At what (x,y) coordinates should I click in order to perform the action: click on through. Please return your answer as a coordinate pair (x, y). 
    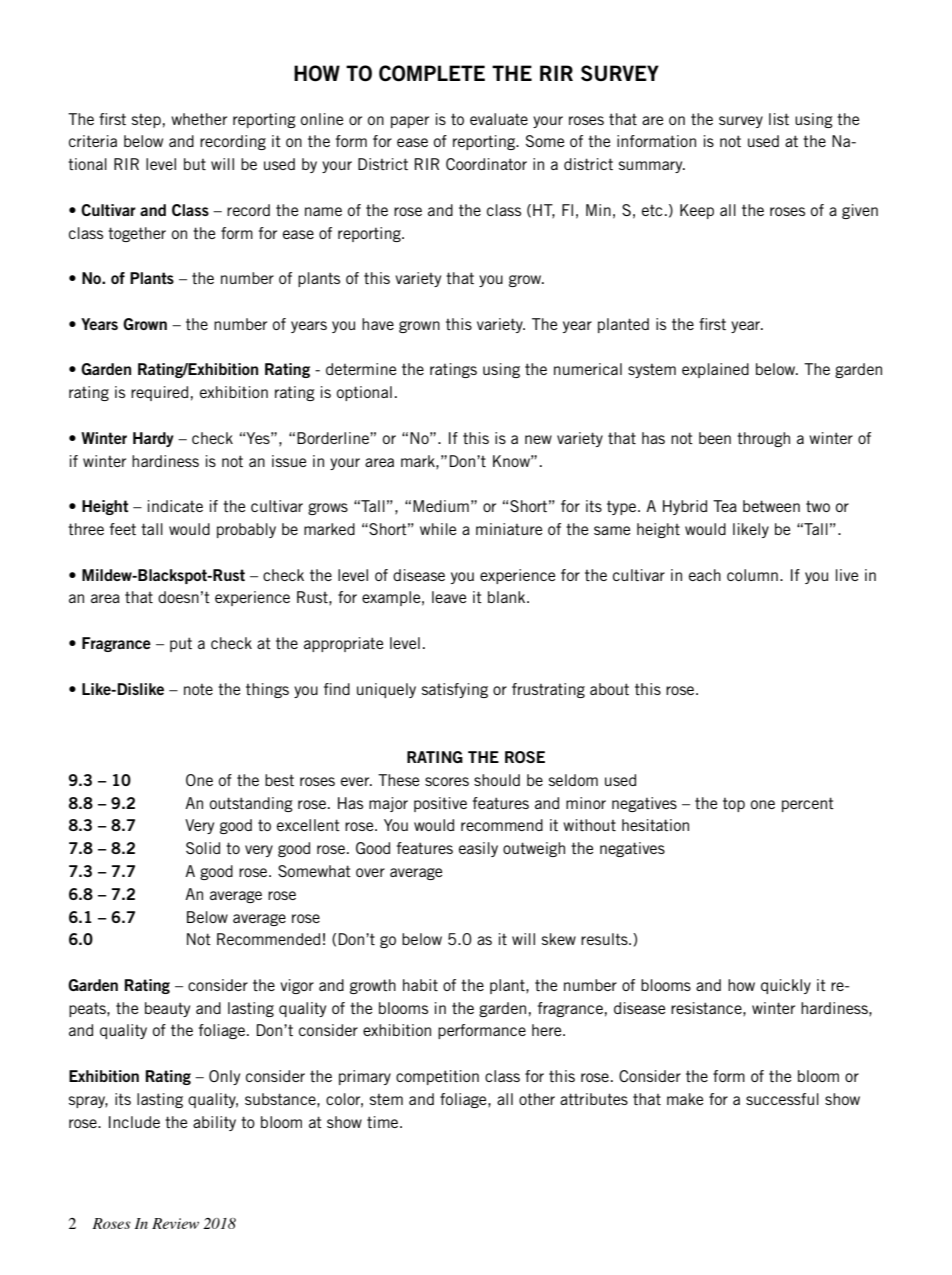
    Looking at the image, I should click on (763, 439).
